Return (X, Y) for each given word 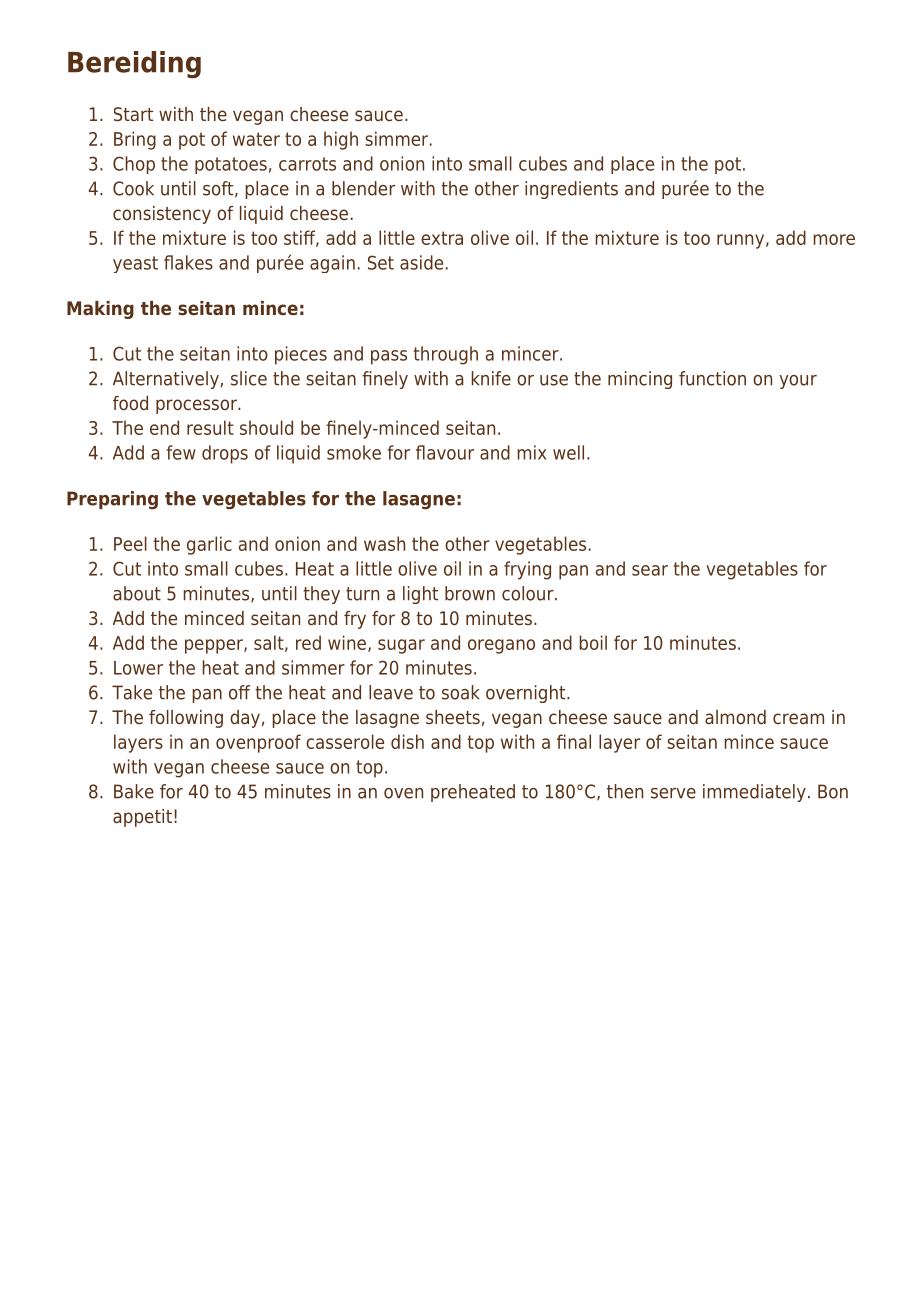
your (798, 382)
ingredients (571, 190)
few (181, 452)
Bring (135, 140)
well (568, 452)
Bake (134, 791)
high (341, 140)
